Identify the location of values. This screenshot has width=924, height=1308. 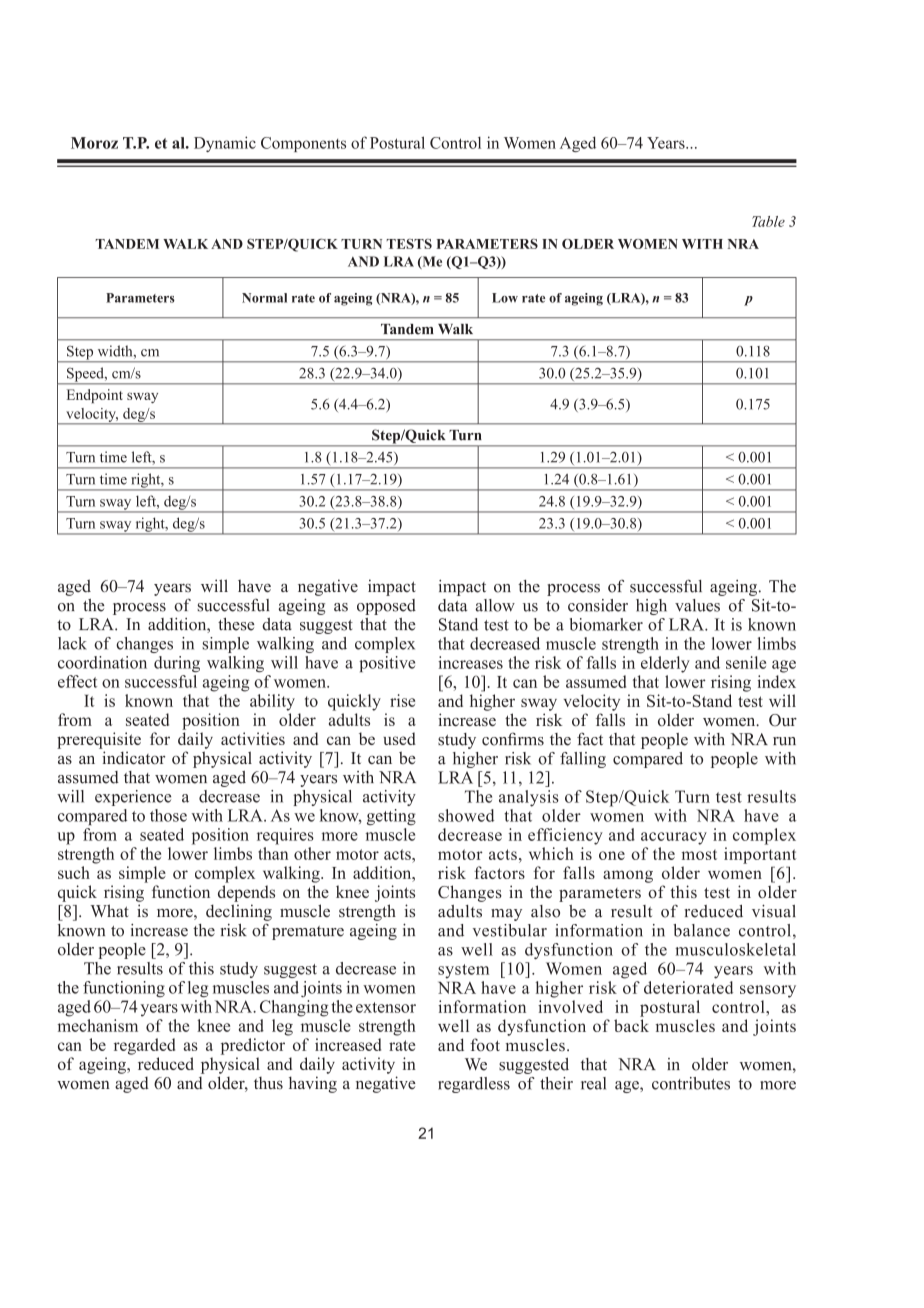
(697, 605).
